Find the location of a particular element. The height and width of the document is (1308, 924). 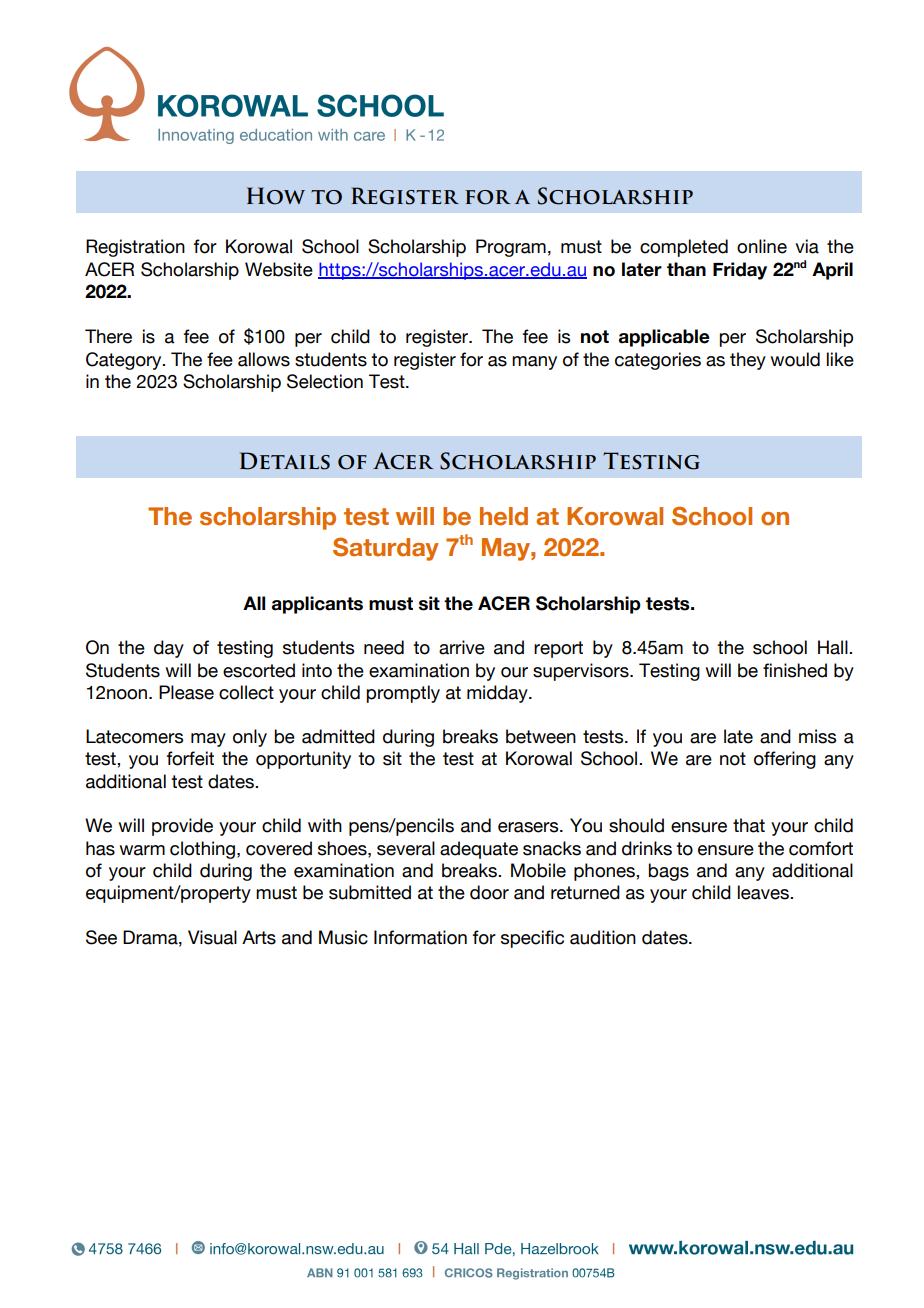

door is located at coordinates (489, 892).
